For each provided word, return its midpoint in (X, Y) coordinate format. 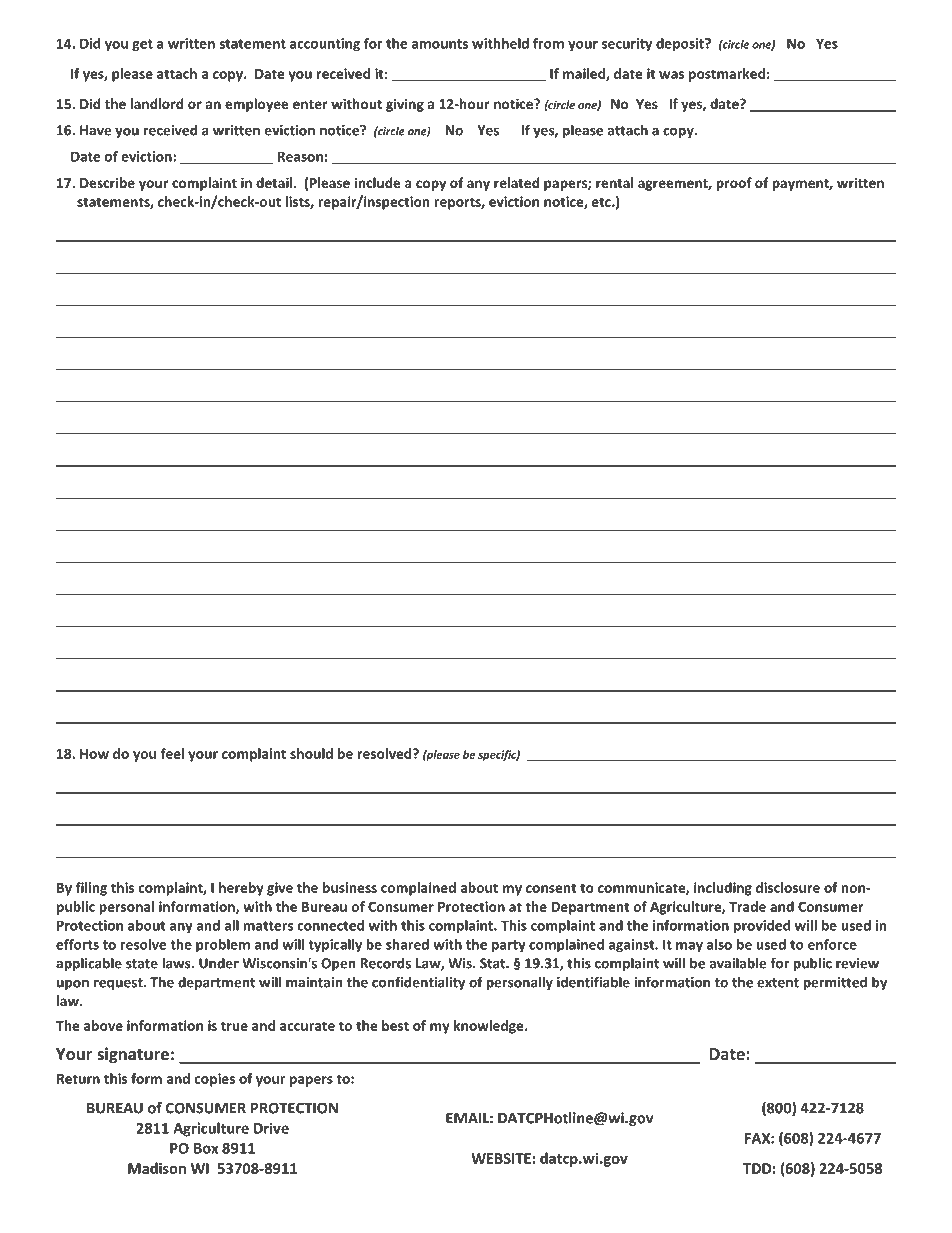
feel (172, 753)
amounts (440, 44)
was (671, 75)
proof (734, 184)
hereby (241, 889)
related (516, 182)
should (311, 753)
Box (206, 1148)
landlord (157, 103)
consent (551, 888)
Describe (107, 182)
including (723, 889)
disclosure (788, 887)
